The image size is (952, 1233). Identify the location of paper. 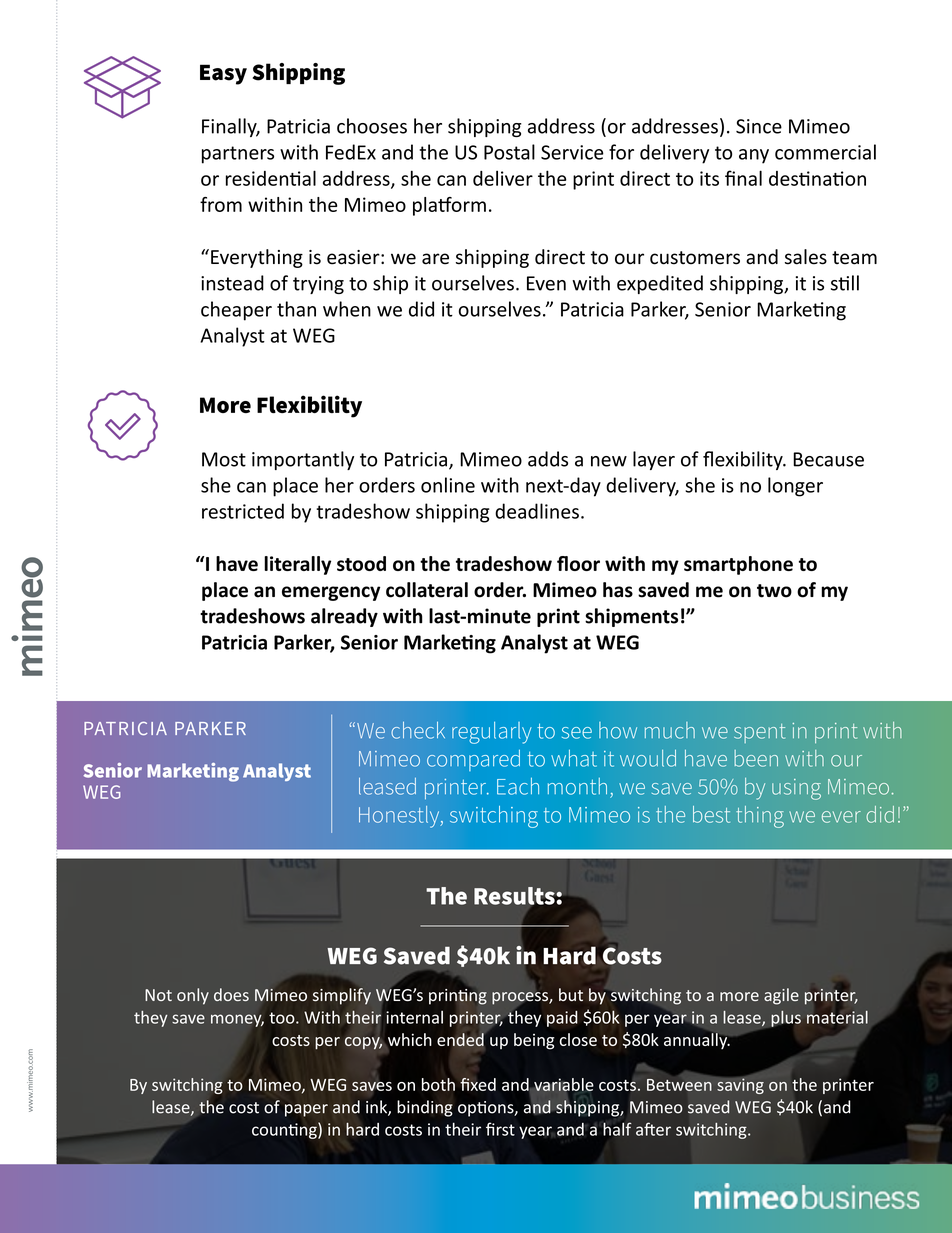
(306, 1110).
